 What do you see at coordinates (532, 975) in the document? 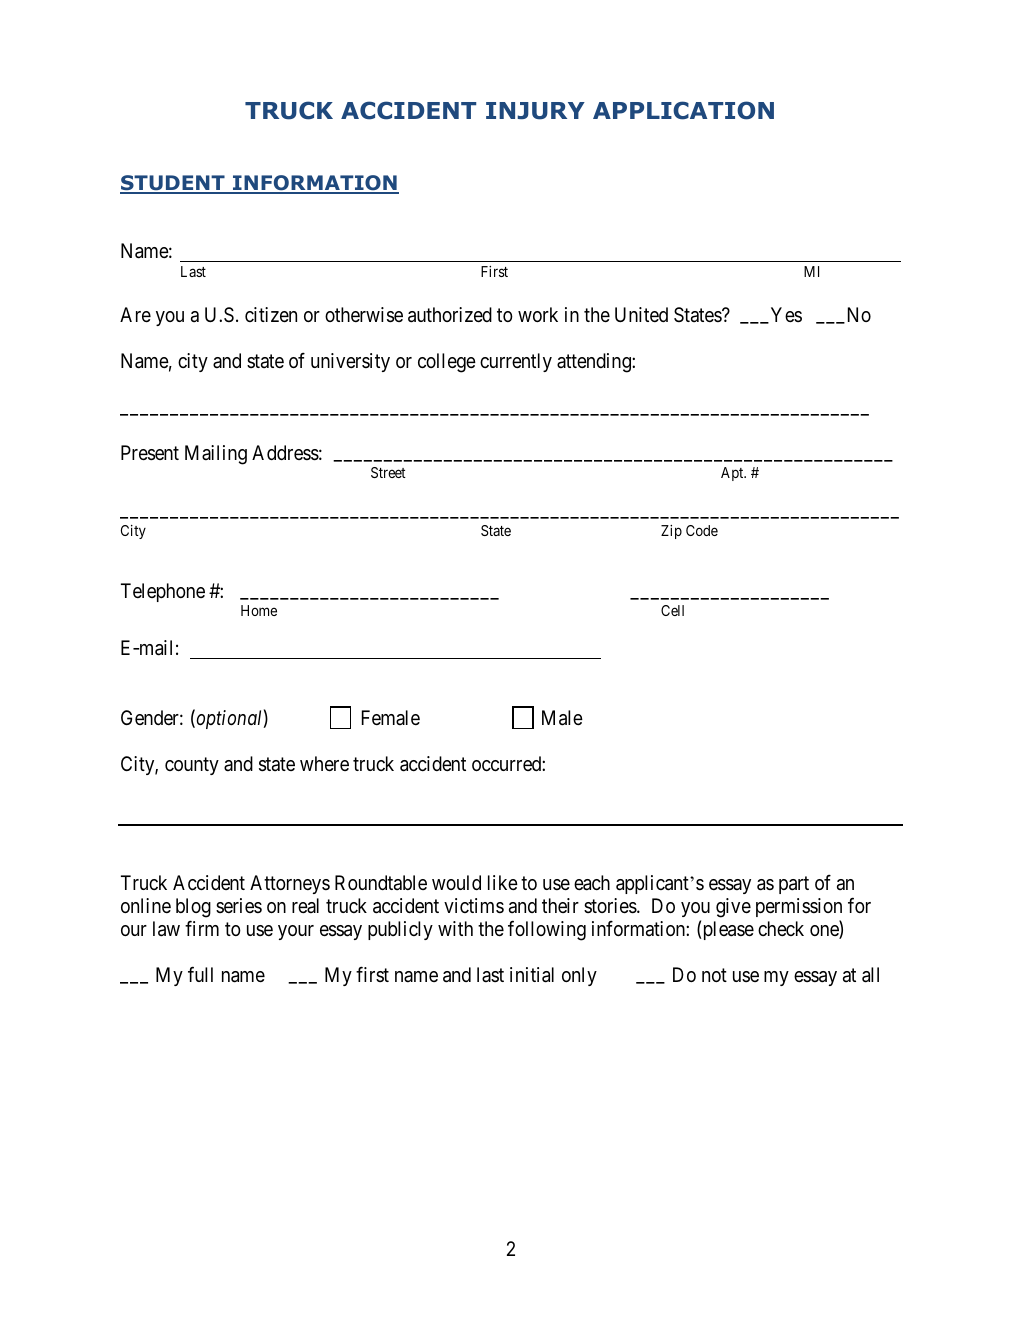
I see `initial` at bounding box center [532, 975].
